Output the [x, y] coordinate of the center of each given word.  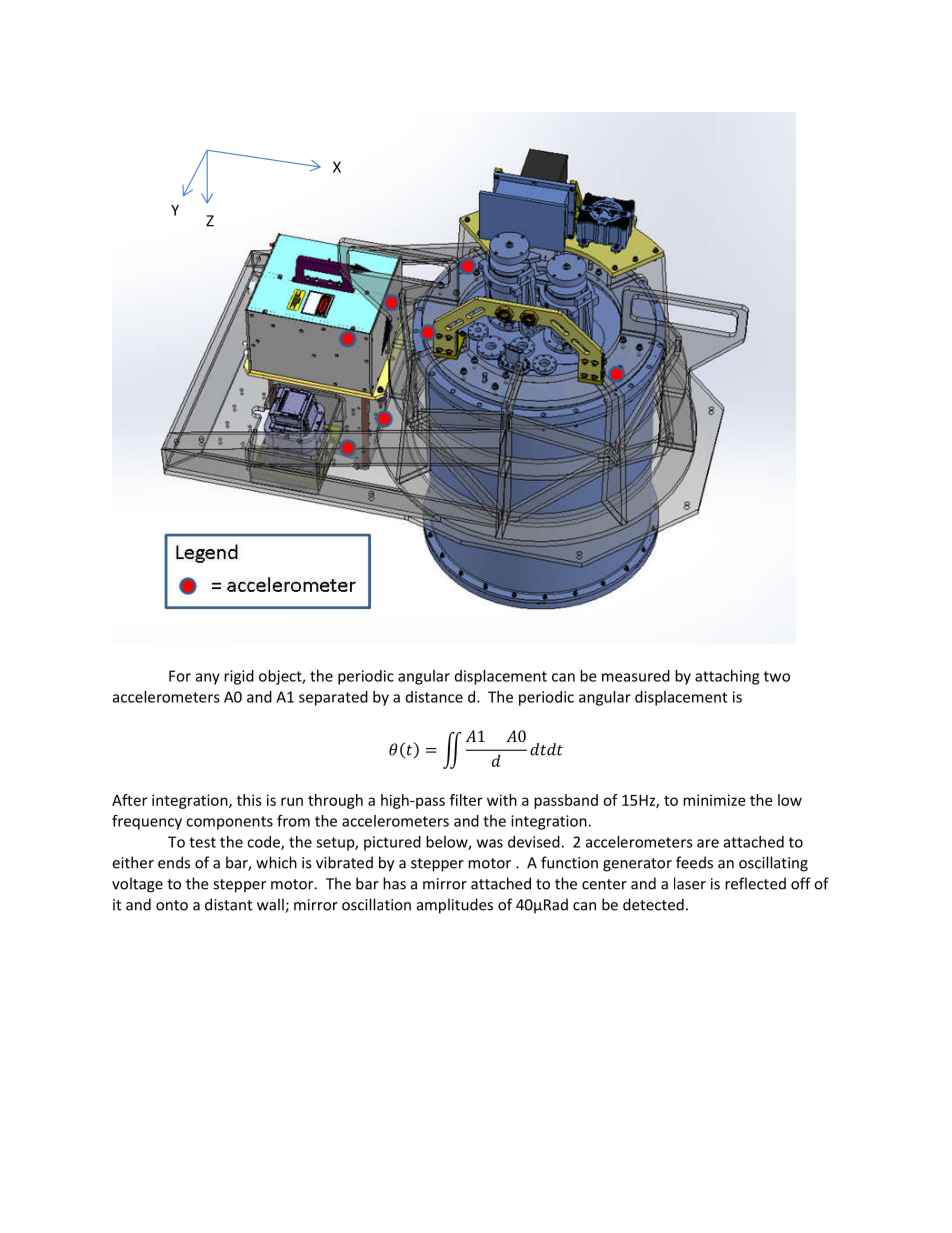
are [708, 843]
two [777, 676]
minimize [714, 800]
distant [228, 904]
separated [333, 698]
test [202, 842]
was [490, 843]
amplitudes [455, 906]
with [502, 800]
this [249, 800]
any [208, 679]
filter [466, 800]
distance [434, 697]
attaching [727, 677]
